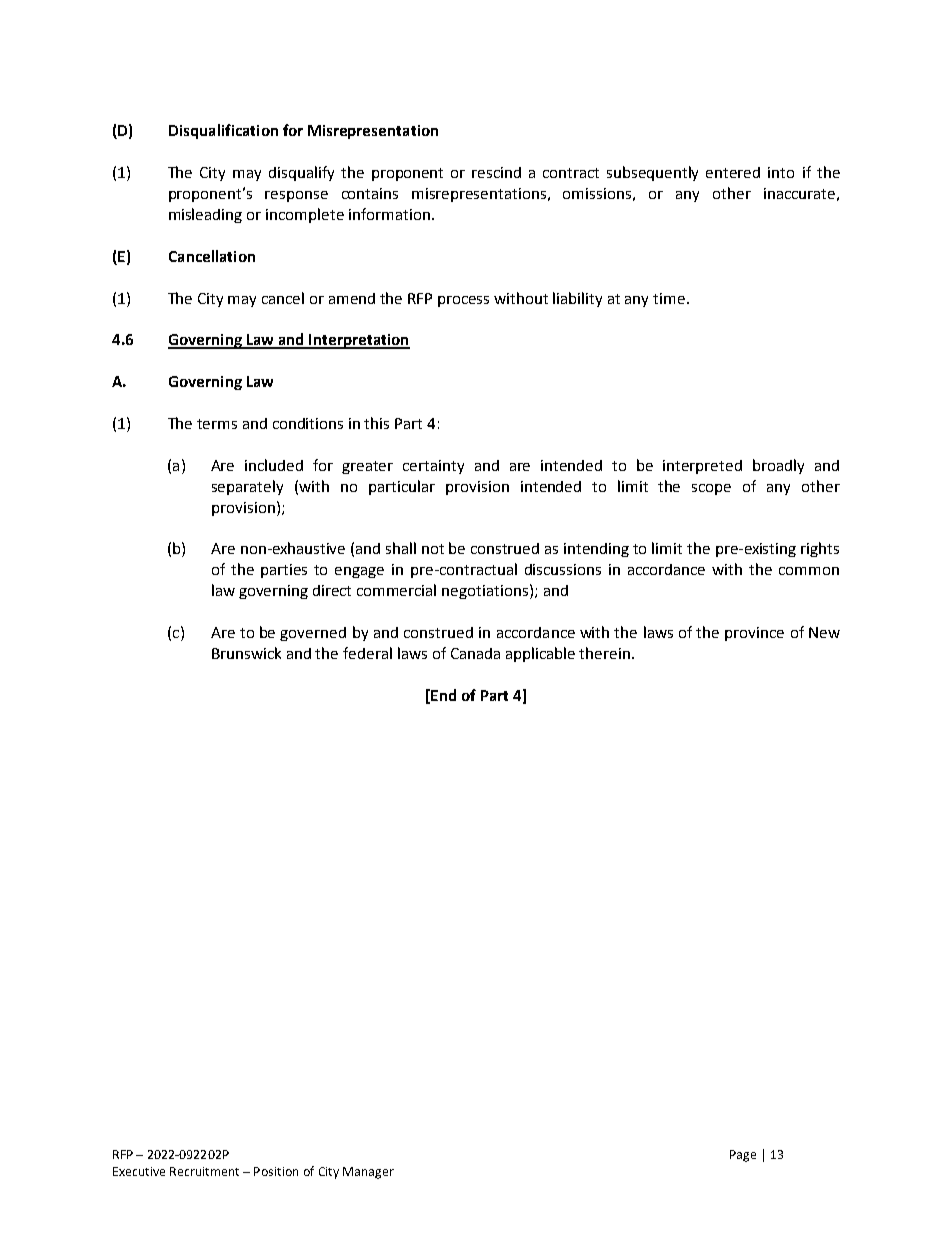  What do you see at coordinates (246, 653) in the document?
I see `Brunswick` at bounding box center [246, 653].
